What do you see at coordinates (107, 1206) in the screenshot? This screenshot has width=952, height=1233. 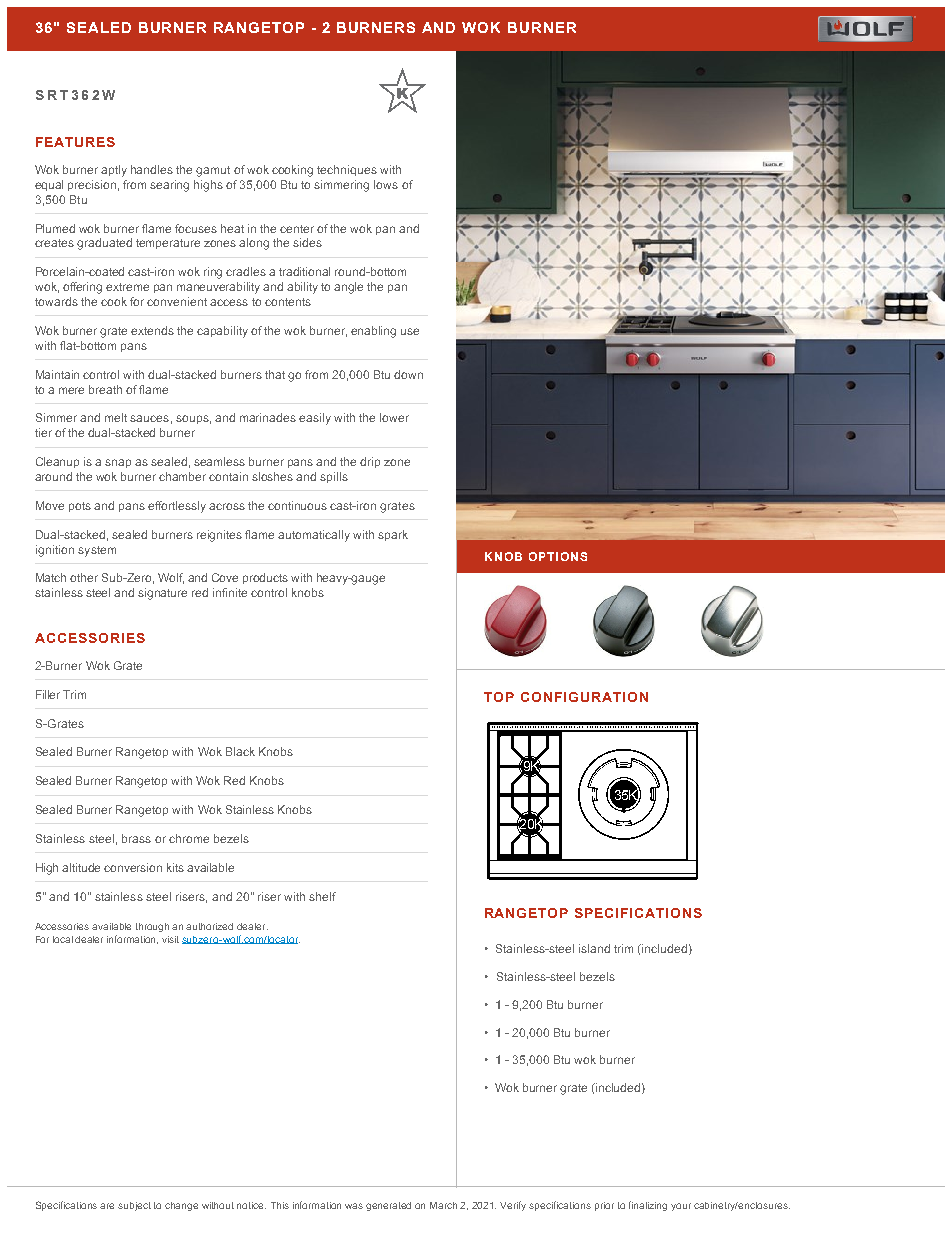 I see `are` at bounding box center [107, 1206].
